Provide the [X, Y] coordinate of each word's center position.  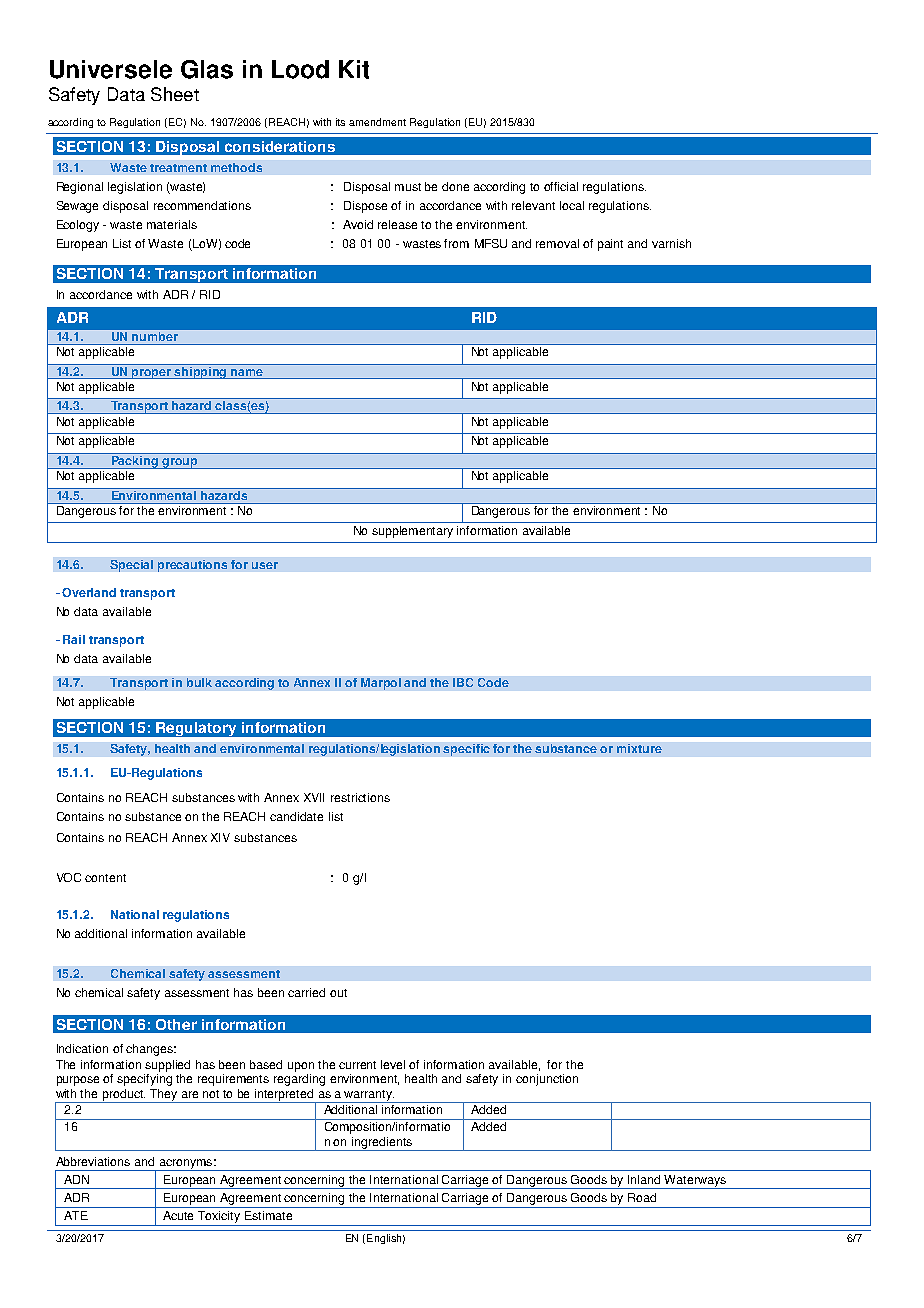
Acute [178, 1215]
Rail [74, 639]
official [561, 186]
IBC [463, 682]
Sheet [175, 94]
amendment [377, 122]
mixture [639, 748]
